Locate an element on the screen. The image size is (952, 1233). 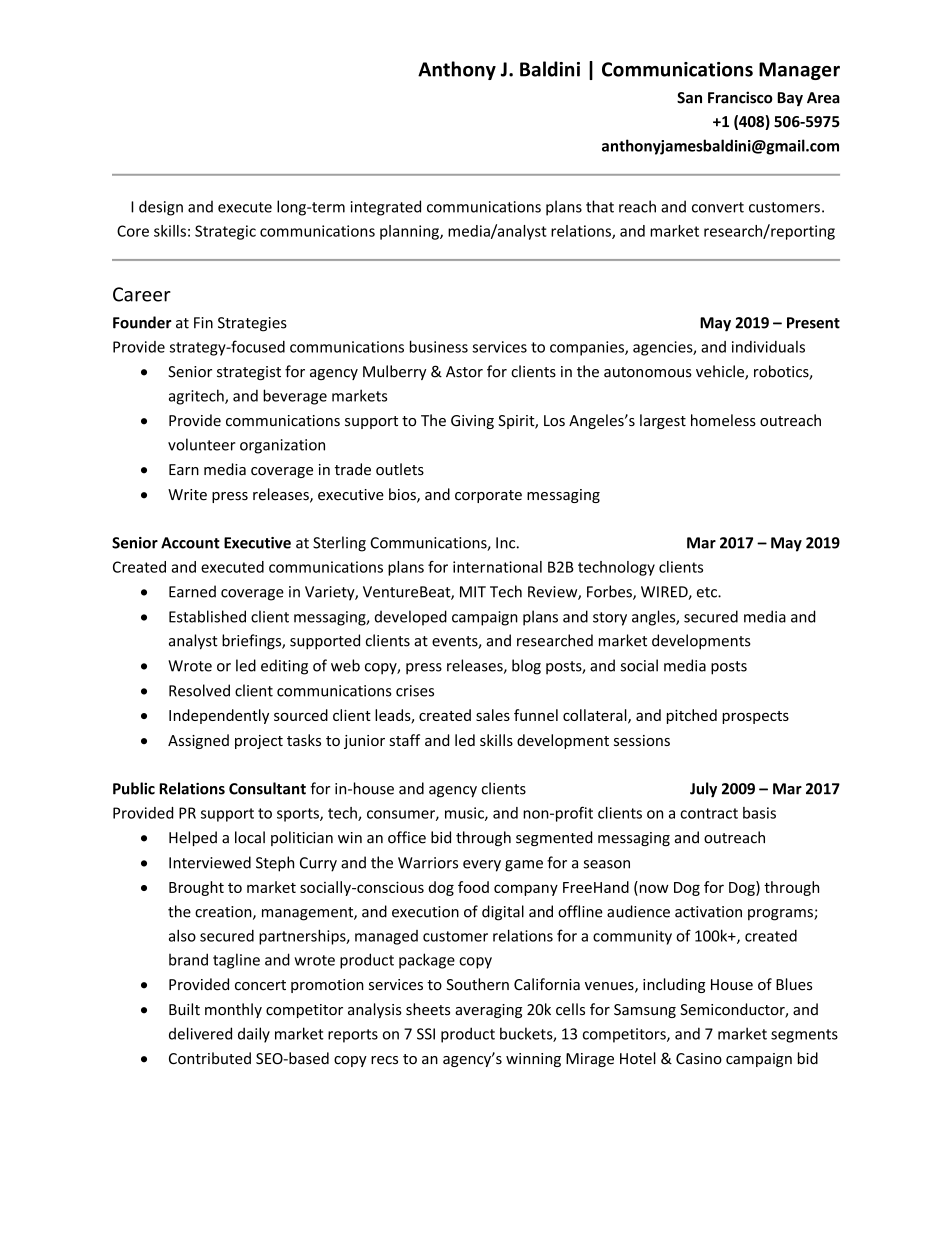
every is located at coordinates (482, 866).
